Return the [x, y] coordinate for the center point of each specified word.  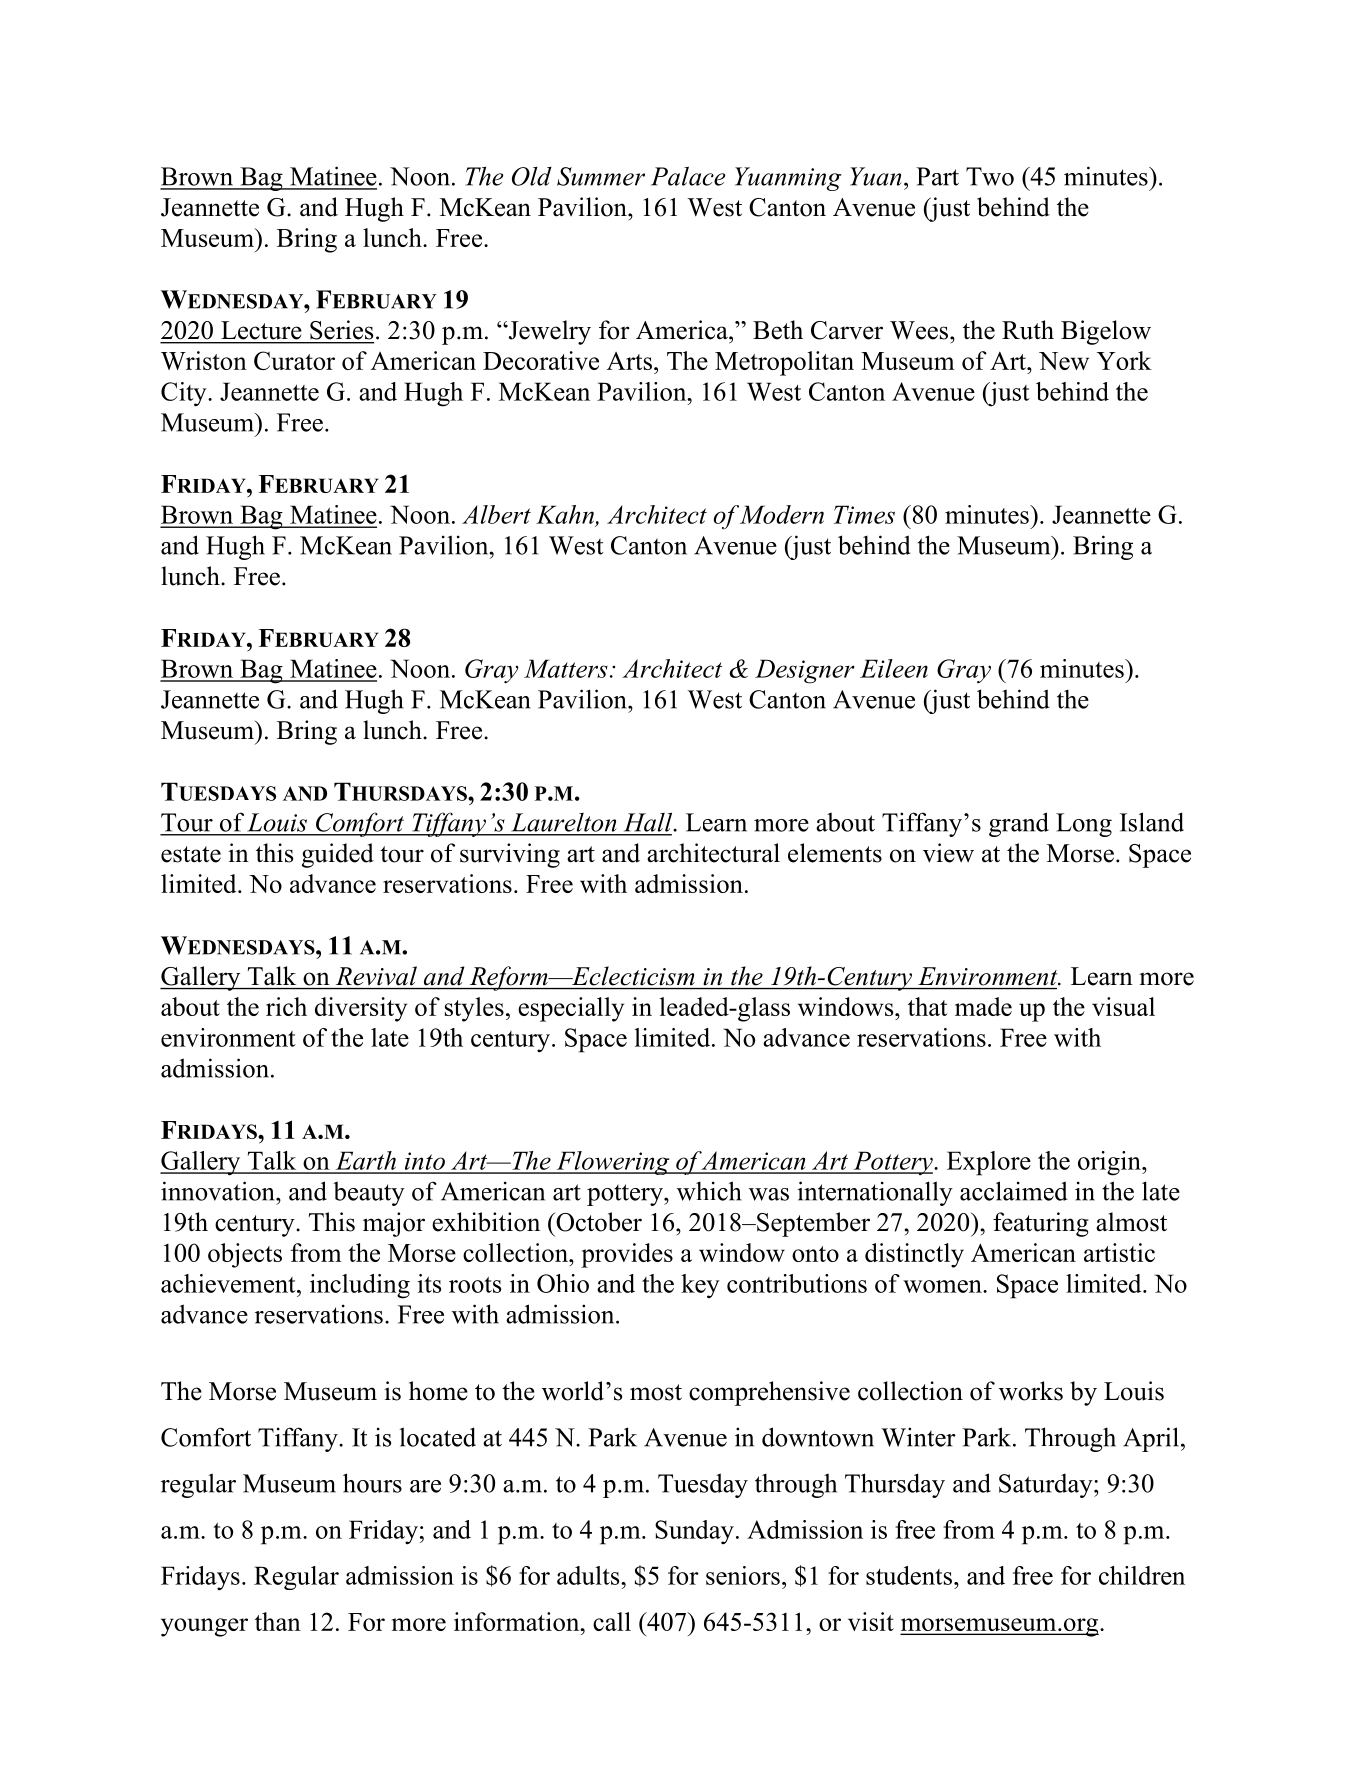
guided [338, 855]
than [278, 1621]
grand [1019, 824]
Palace [688, 176]
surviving [510, 855]
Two [990, 176]
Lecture [261, 330]
